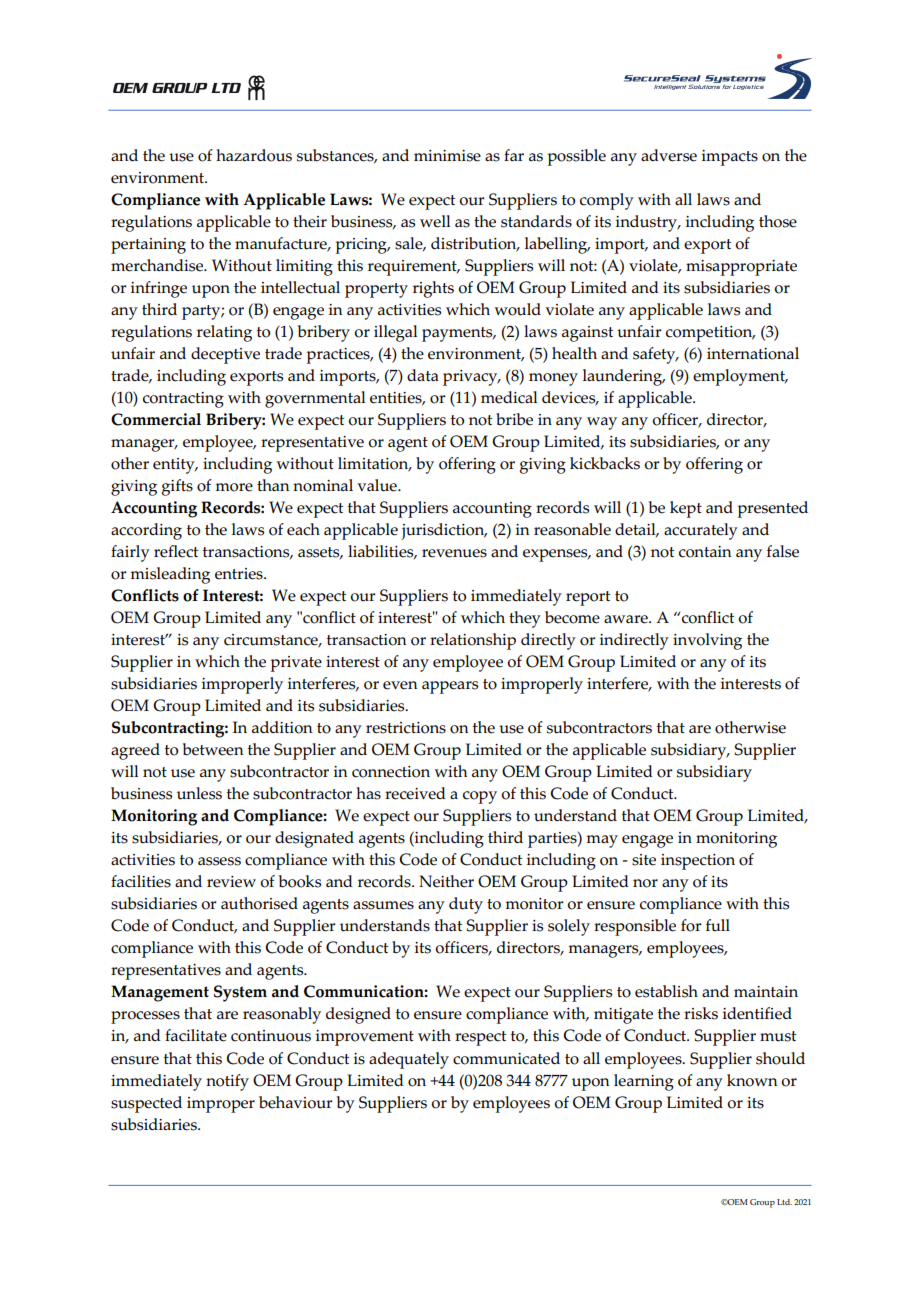 The width and height of the screenshot is (924, 1308). I want to click on adequately, so click(409, 1060).
